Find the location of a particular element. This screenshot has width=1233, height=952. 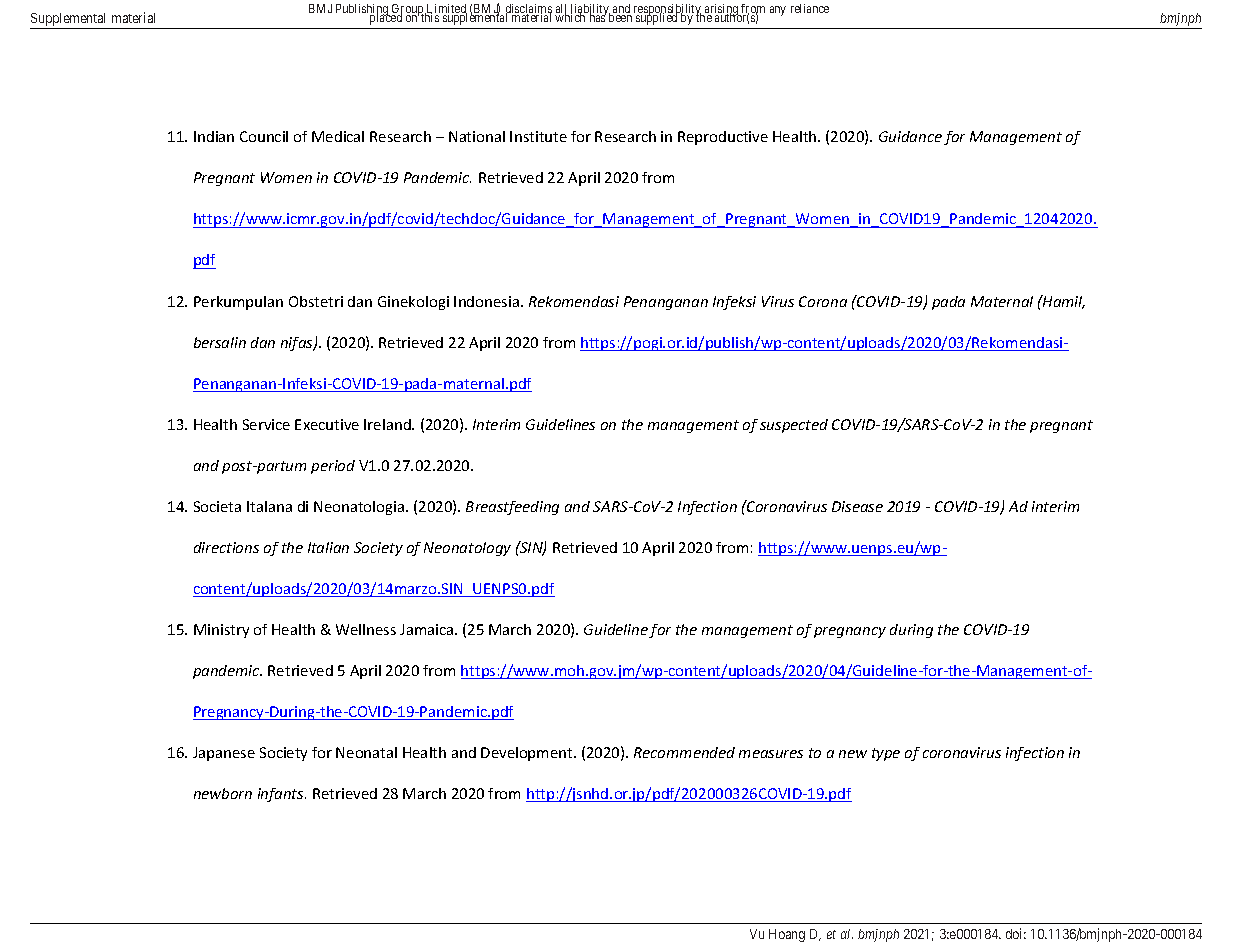

all is located at coordinates (562, 10).
